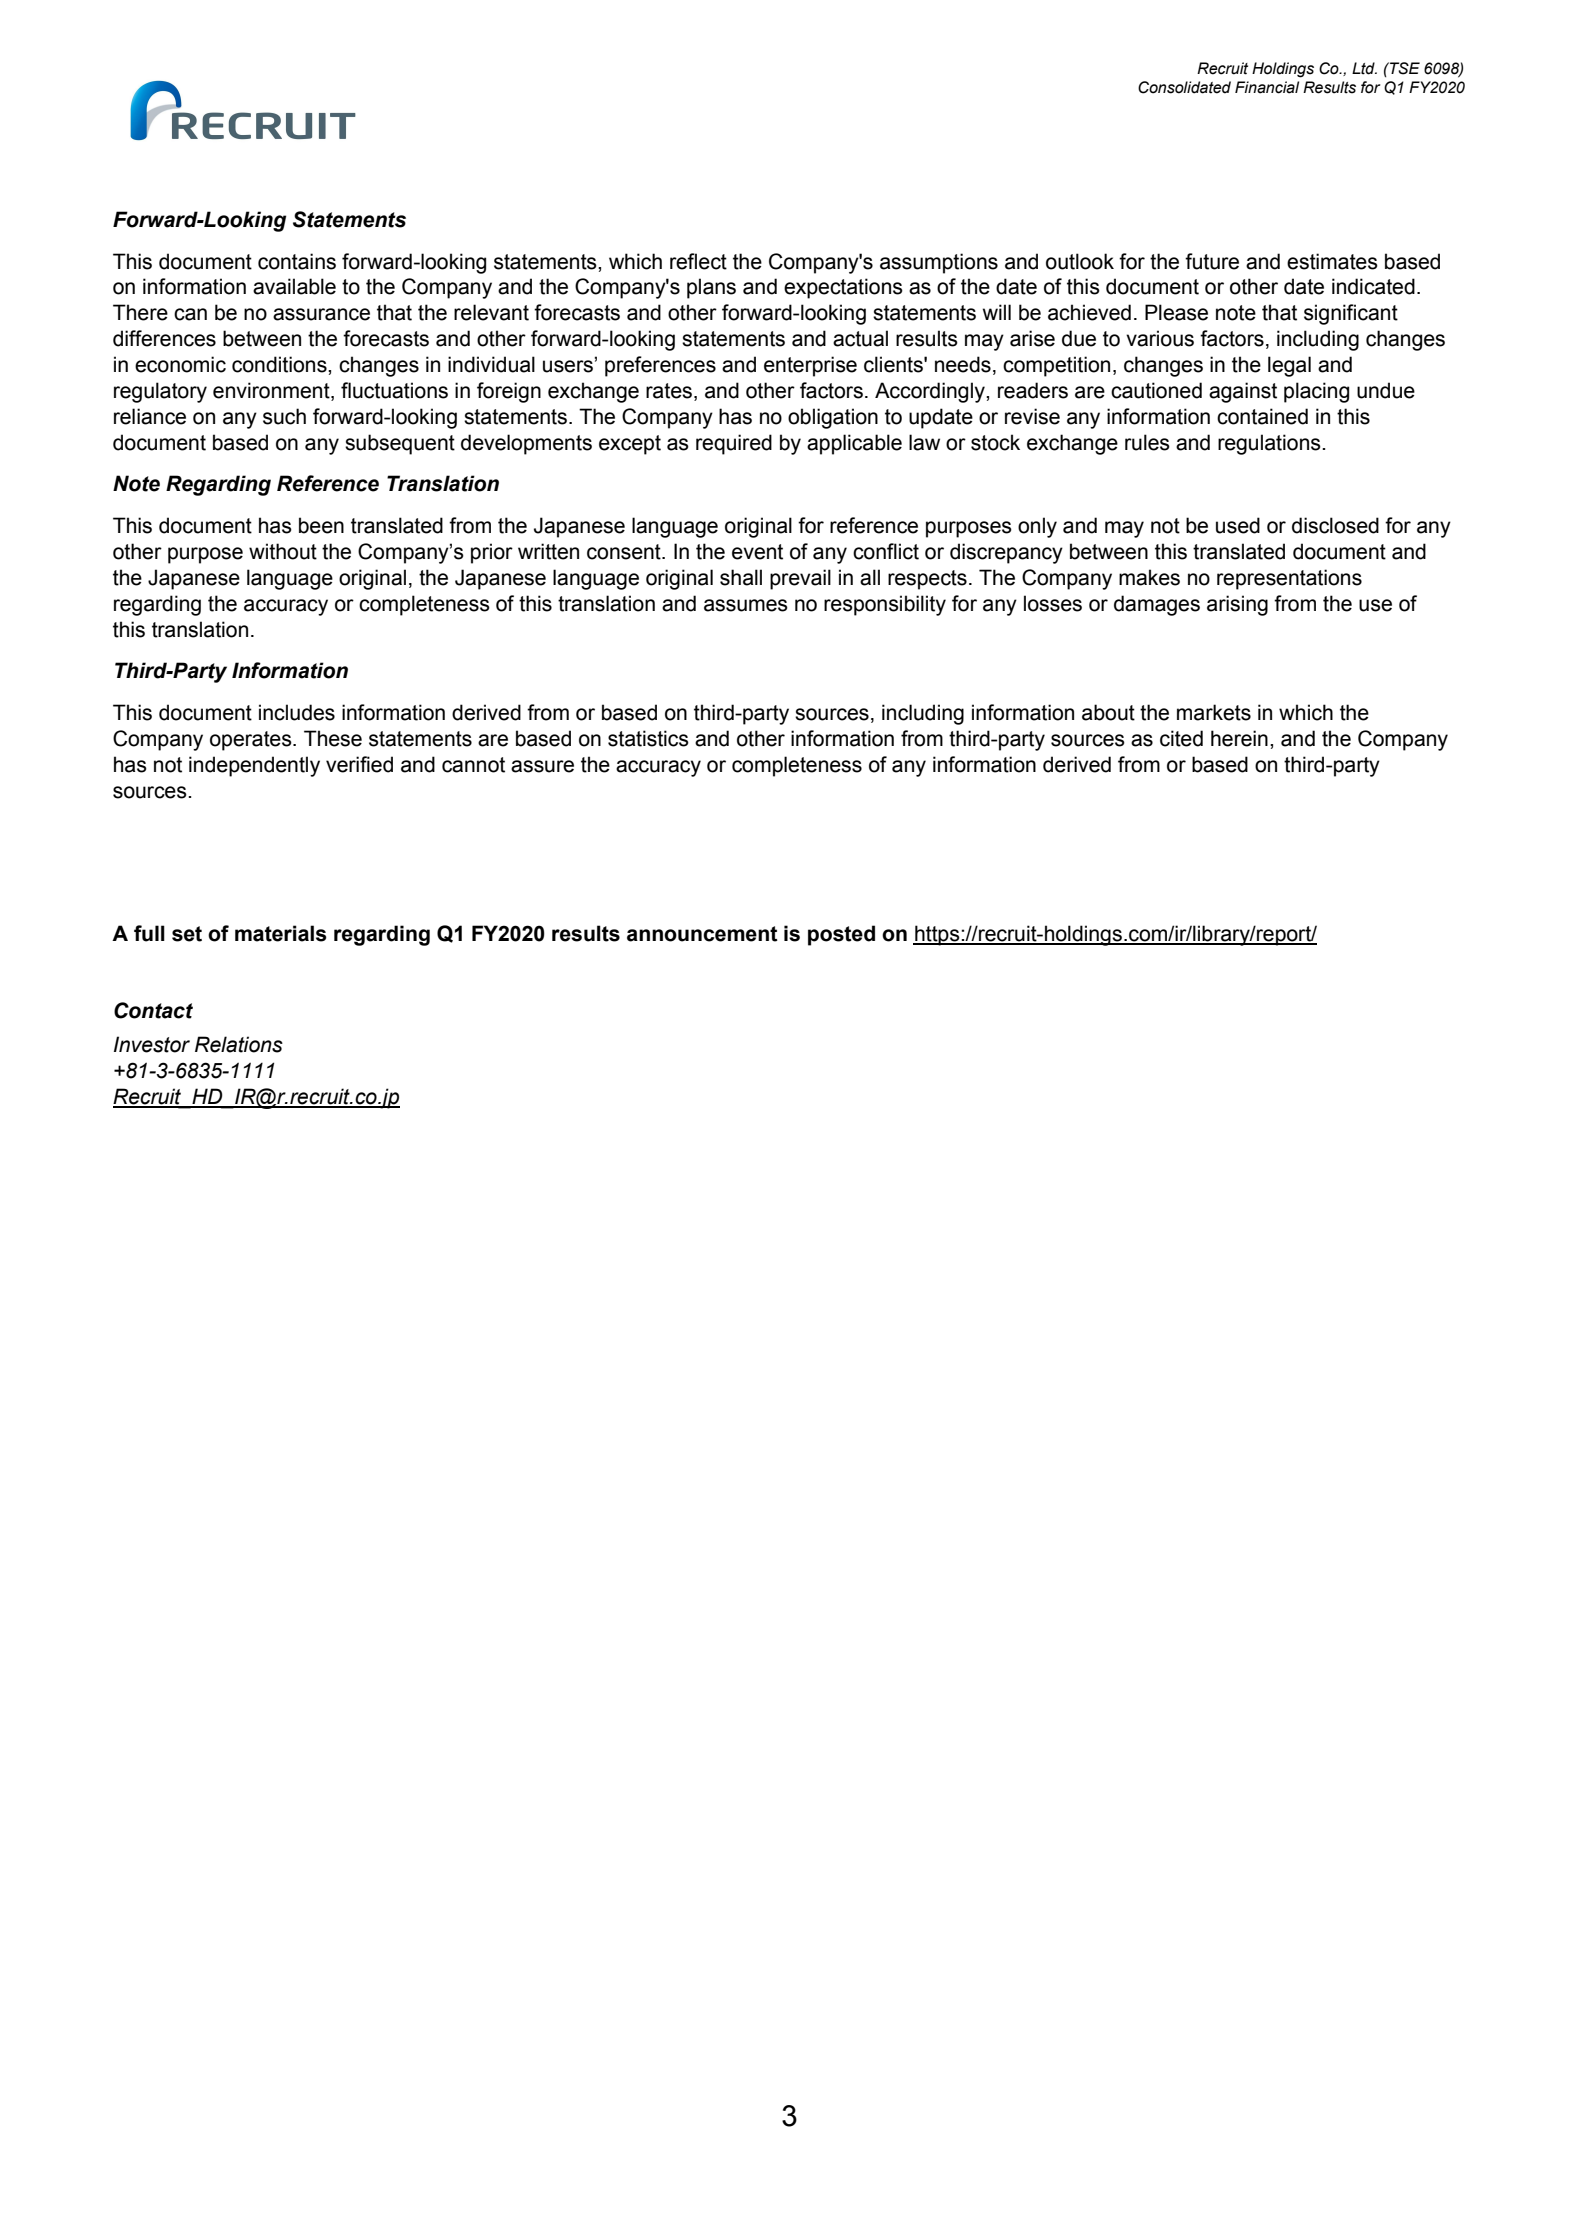  Describe the element at coordinates (239, 1044) in the page. I see `Relations` at that location.
